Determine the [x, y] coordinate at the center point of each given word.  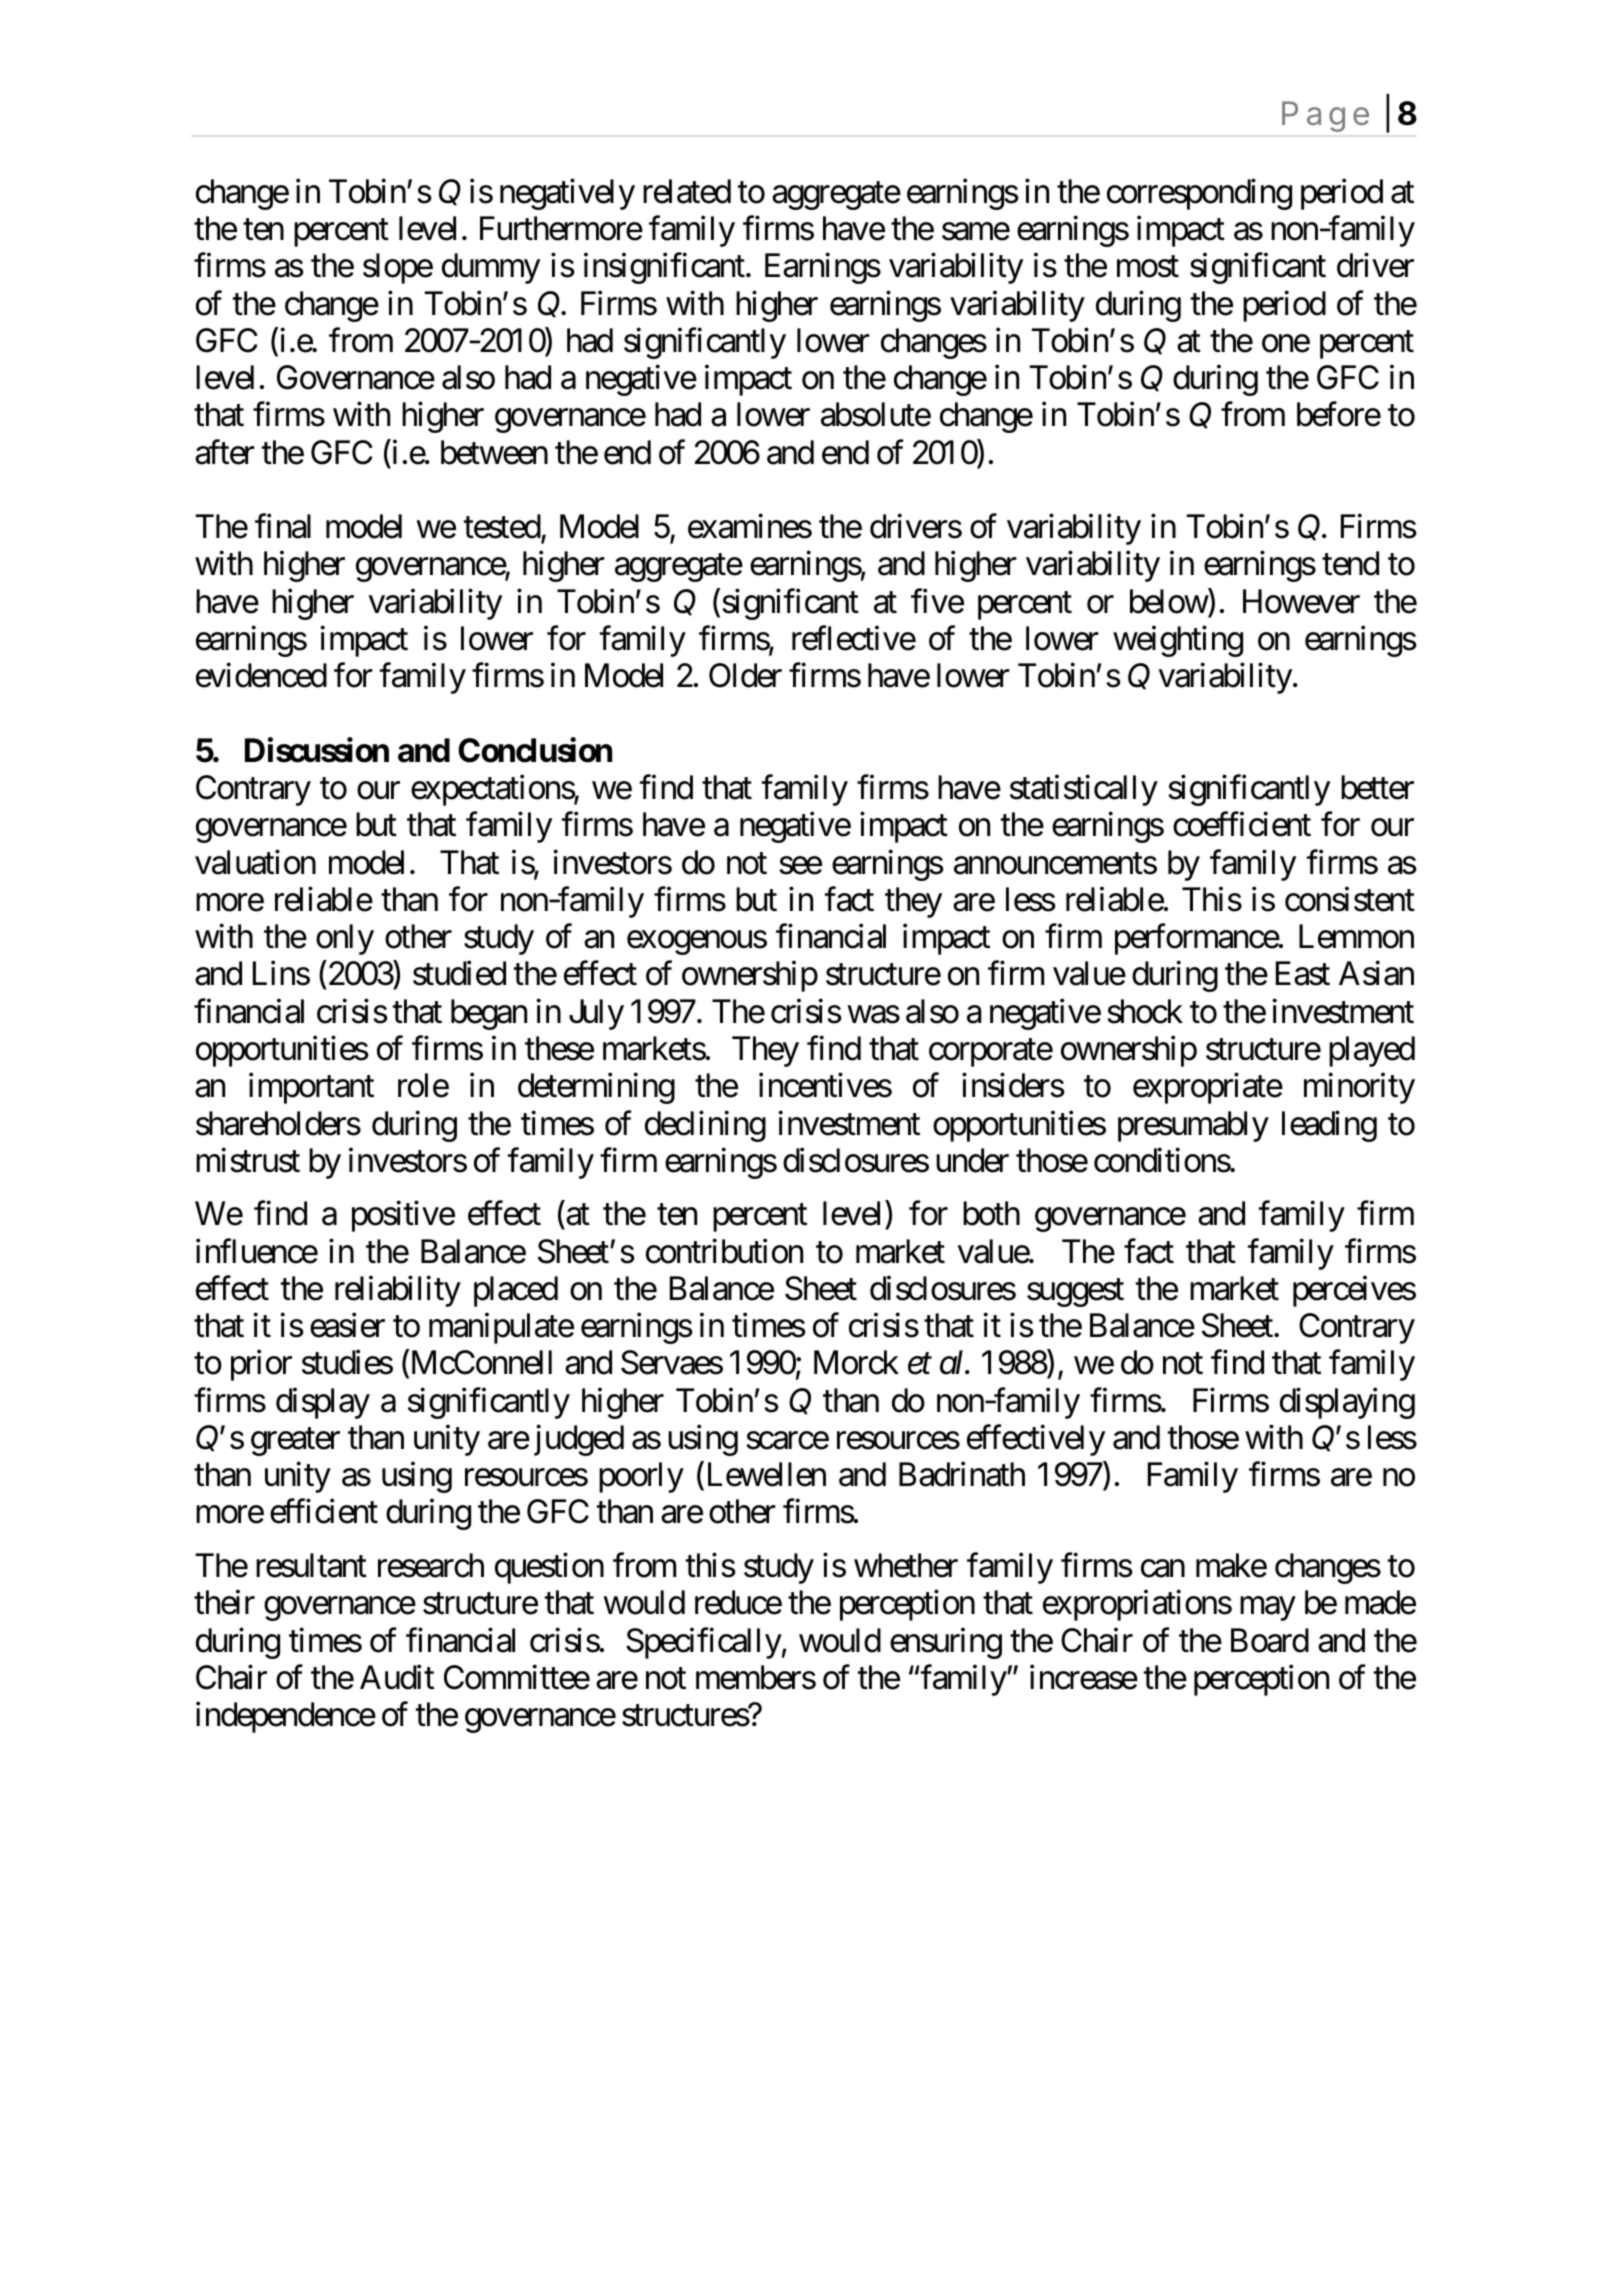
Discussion [317, 750]
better [1377, 787]
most [1148, 267]
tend [1350, 563]
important [311, 1088]
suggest [1075, 1293]
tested [503, 527]
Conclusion [535, 750]
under [972, 1160]
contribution [724, 1251]
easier [347, 1325]
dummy [491, 268]
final [283, 526]
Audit [397, 1677]
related [687, 191]
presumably [1193, 1126]
